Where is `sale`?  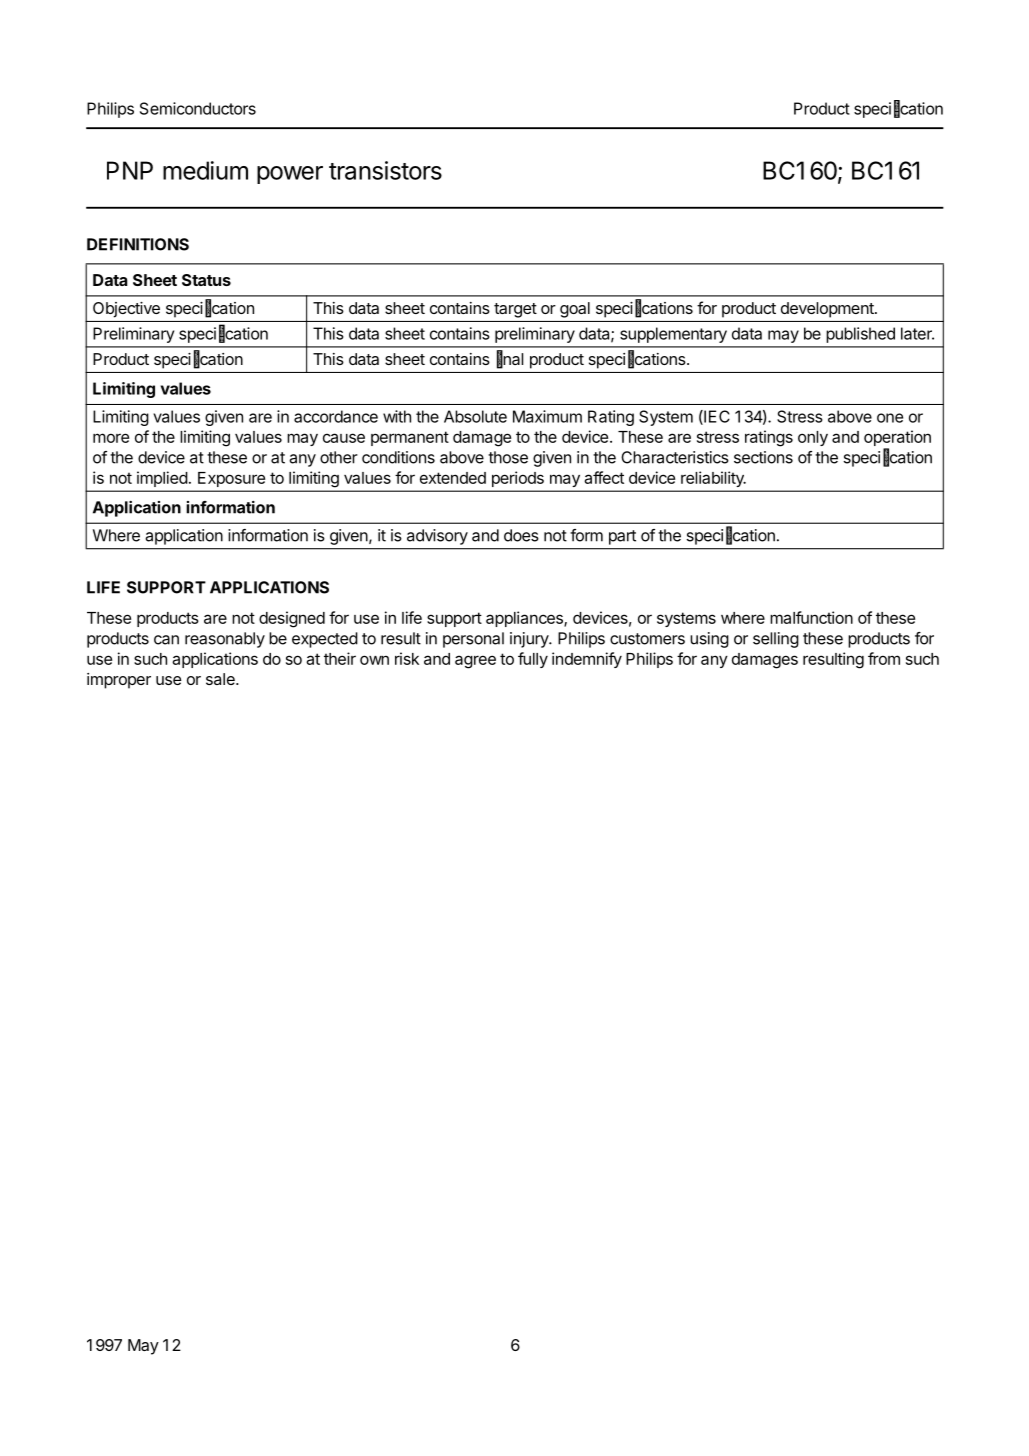 sale is located at coordinates (221, 679).
